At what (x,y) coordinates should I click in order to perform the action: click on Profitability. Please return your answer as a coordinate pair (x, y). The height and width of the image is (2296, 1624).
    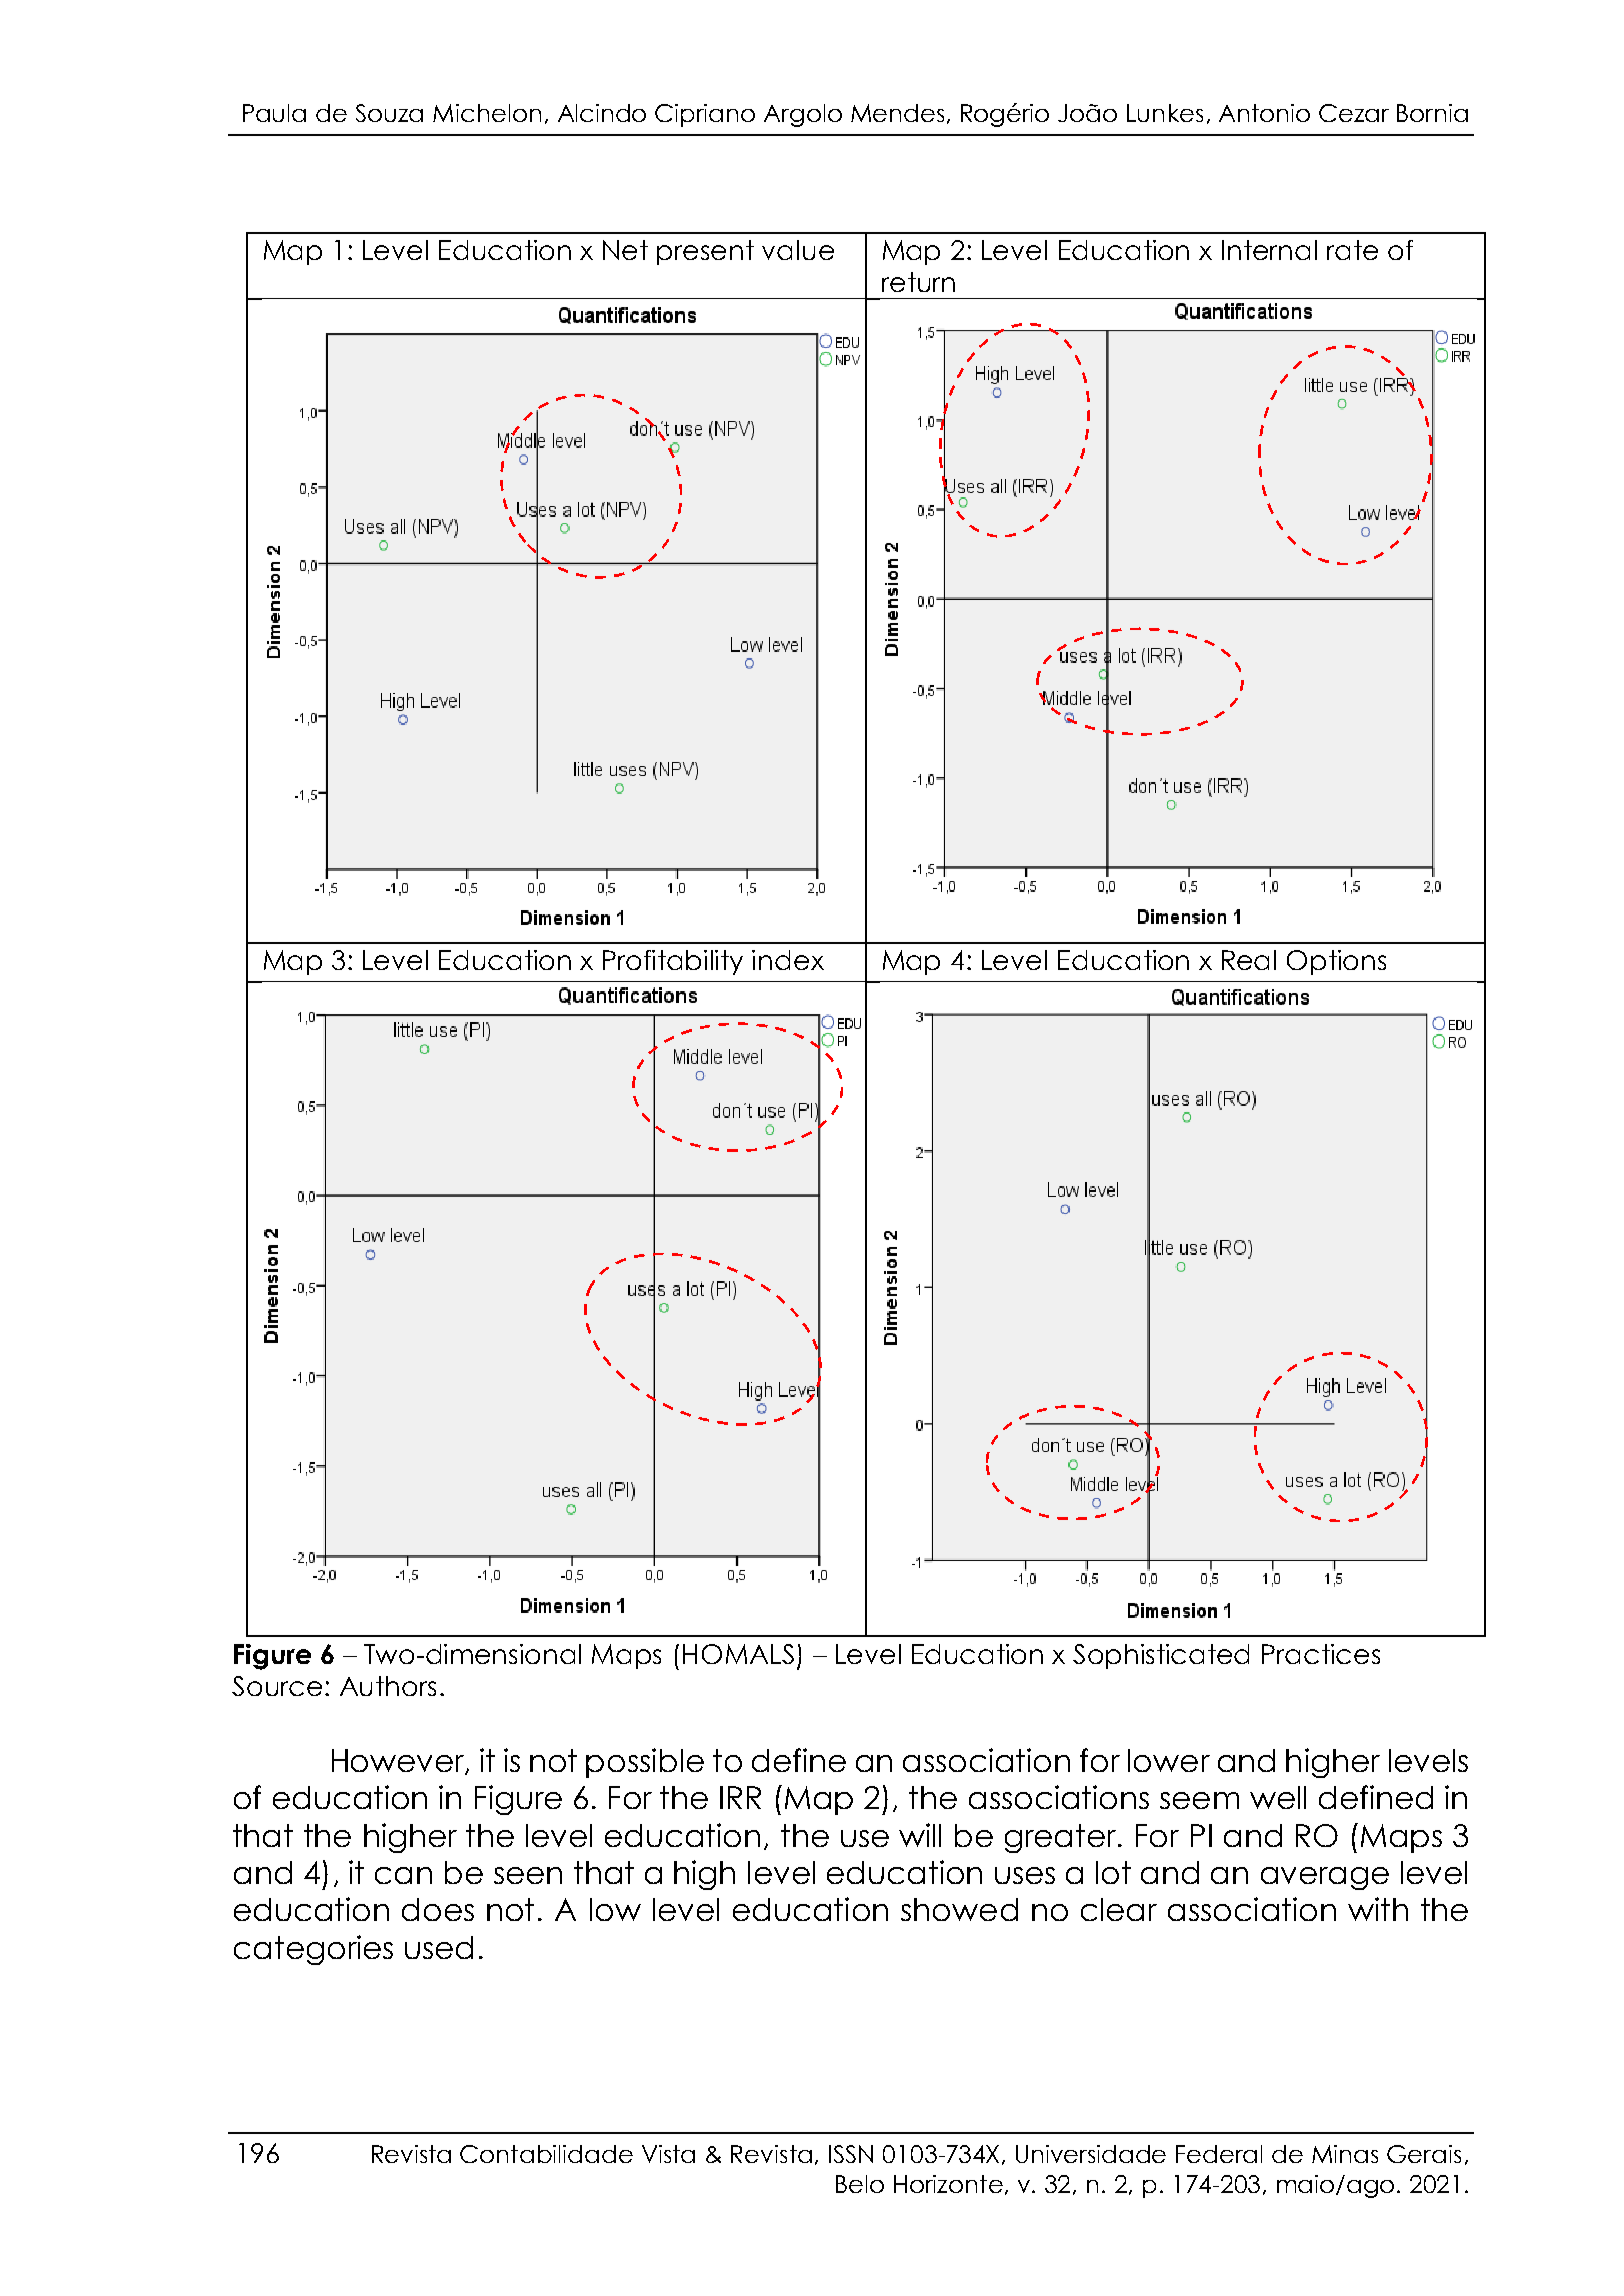
    Looking at the image, I should click on (673, 962).
